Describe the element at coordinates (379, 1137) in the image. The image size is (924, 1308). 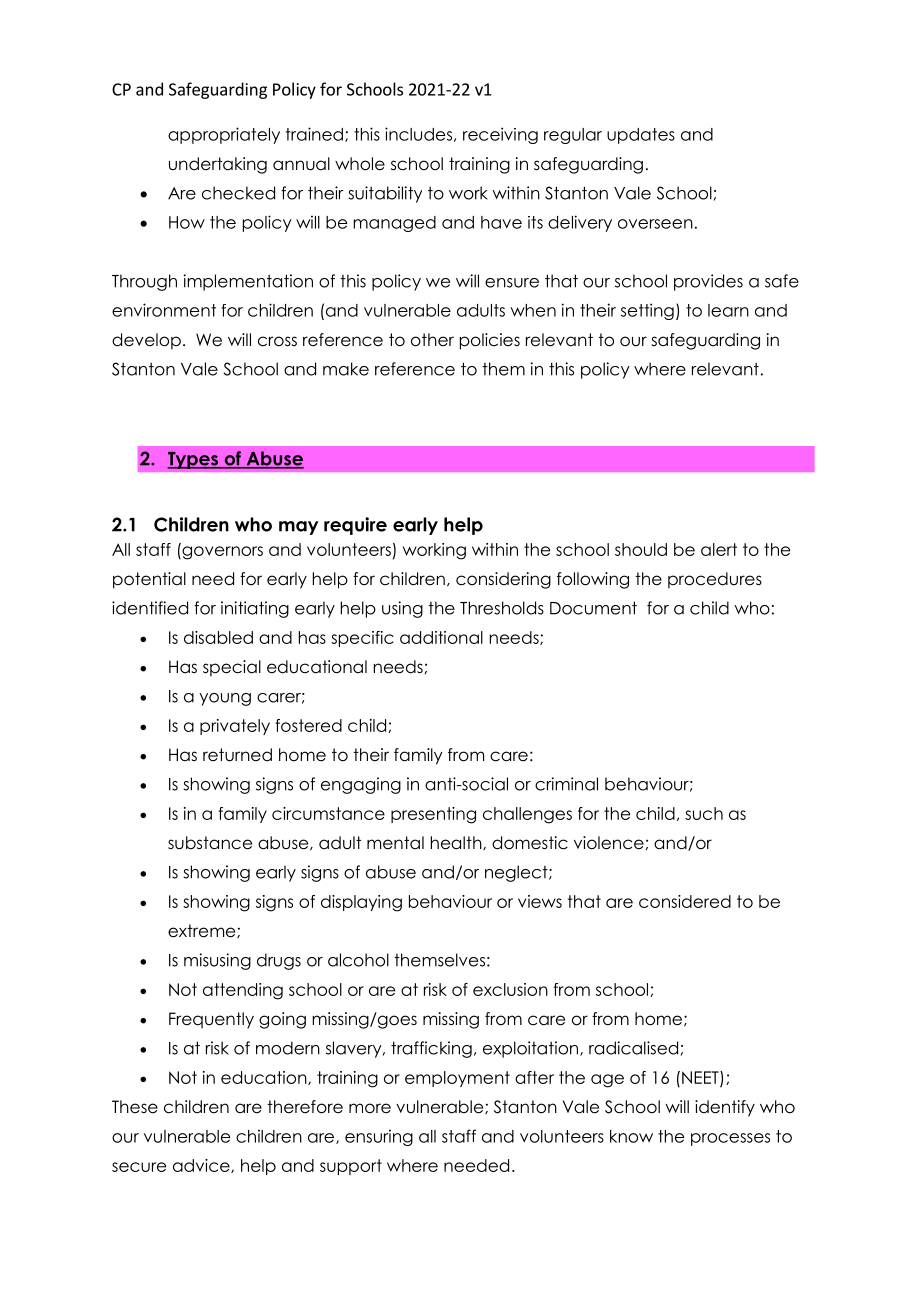
I see `ensuring` at that location.
